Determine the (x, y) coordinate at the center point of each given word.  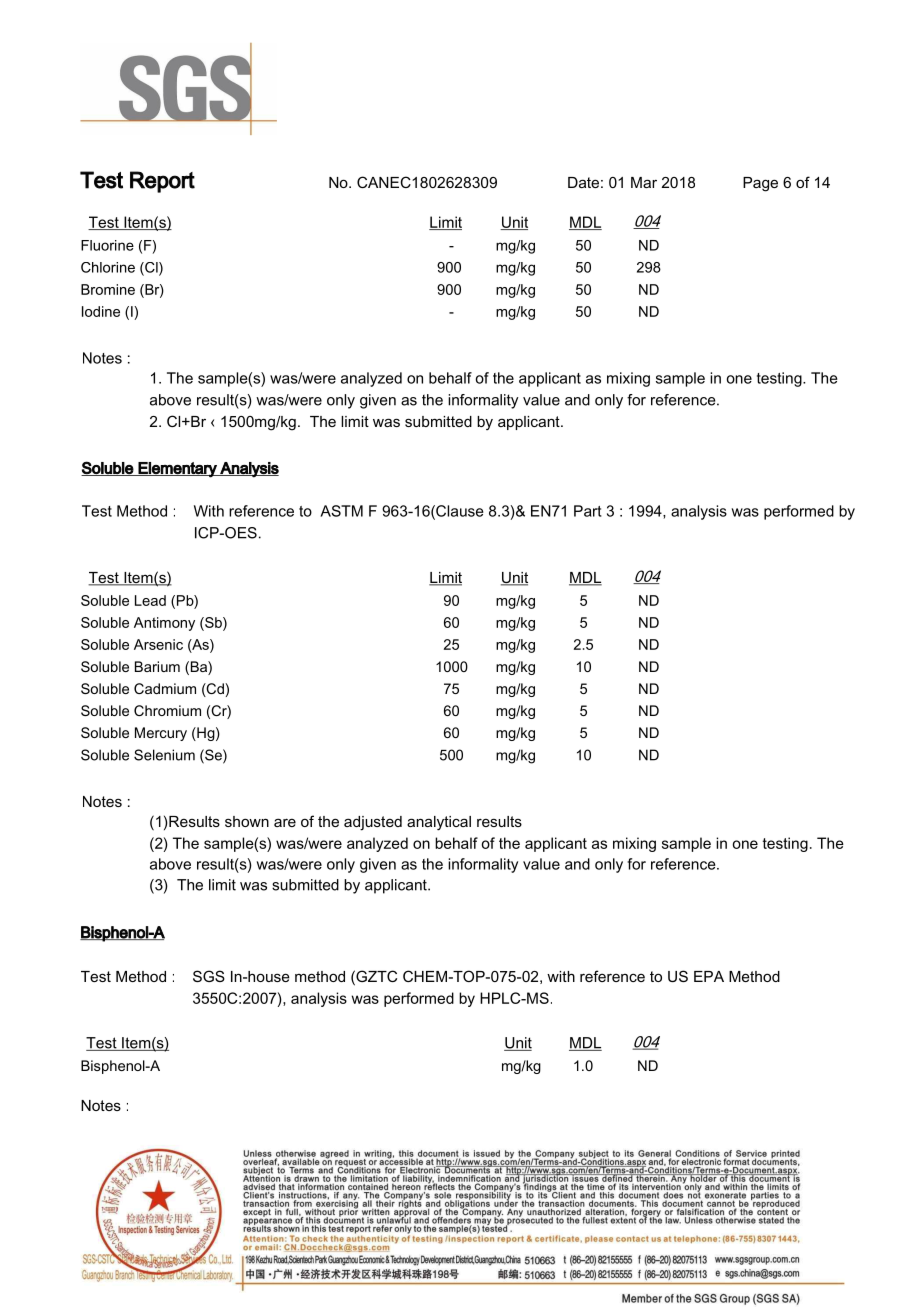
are (285, 822)
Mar (644, 182)
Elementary (178, 470)
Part (588, 511)
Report (162, 182)
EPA (709, 976)
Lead (150, 600)
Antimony (164, 624)
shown (247, 821)
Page (760, 184)
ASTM (341, 511)
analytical (439, 823)
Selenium (164, 755)
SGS (209, 976)
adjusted (373, 823)
